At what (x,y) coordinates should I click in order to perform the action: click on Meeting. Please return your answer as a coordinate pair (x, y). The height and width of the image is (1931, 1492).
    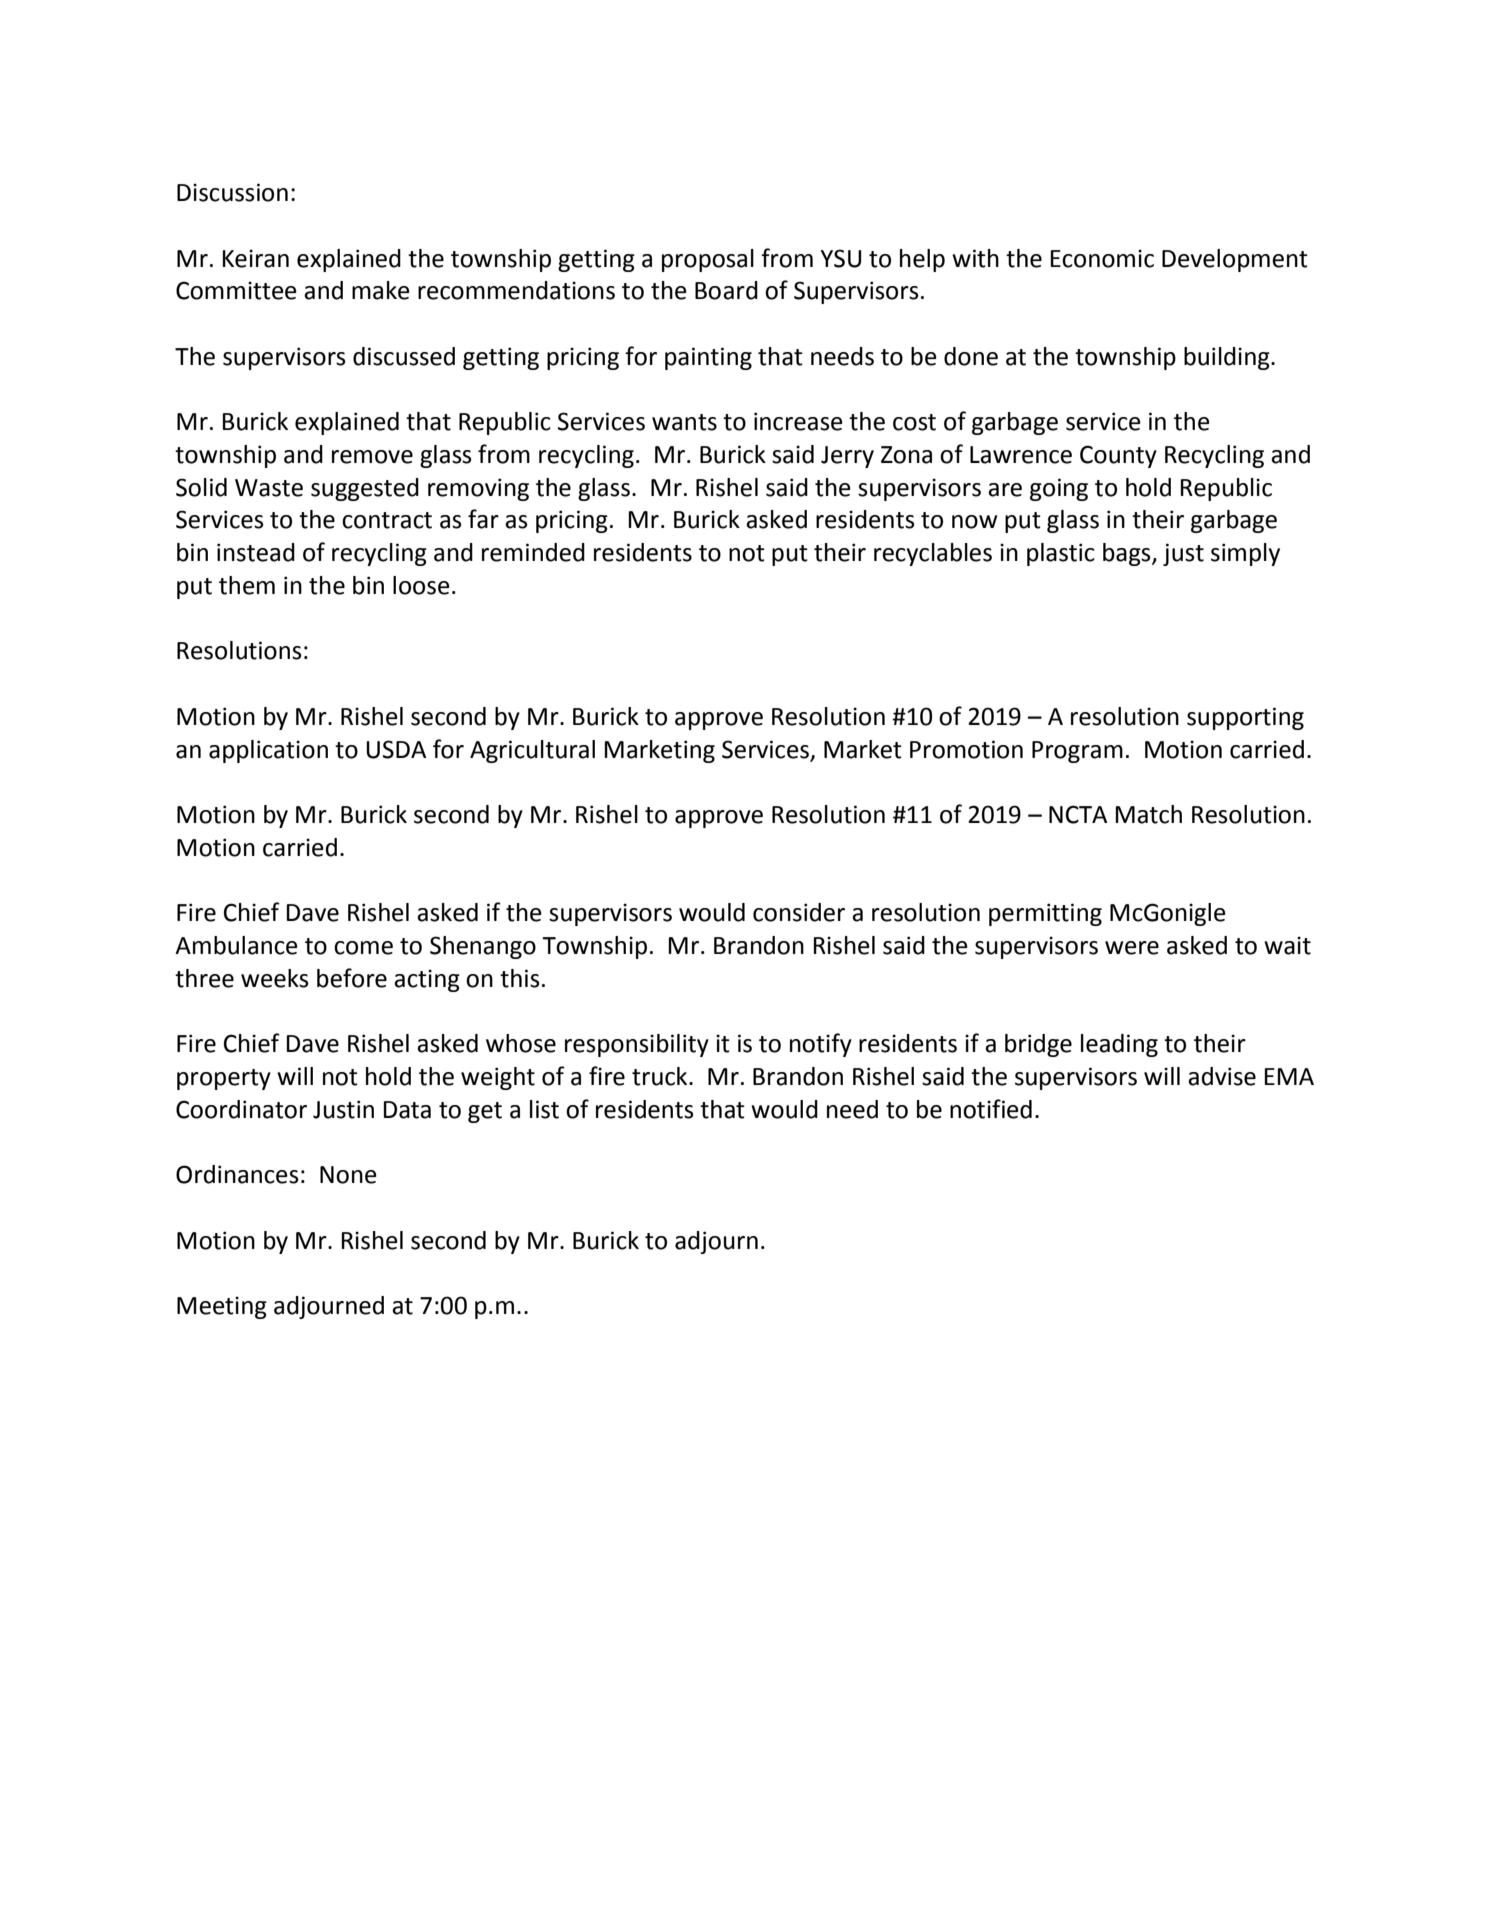
    Looking at the image, I should click on (222, 1307).
